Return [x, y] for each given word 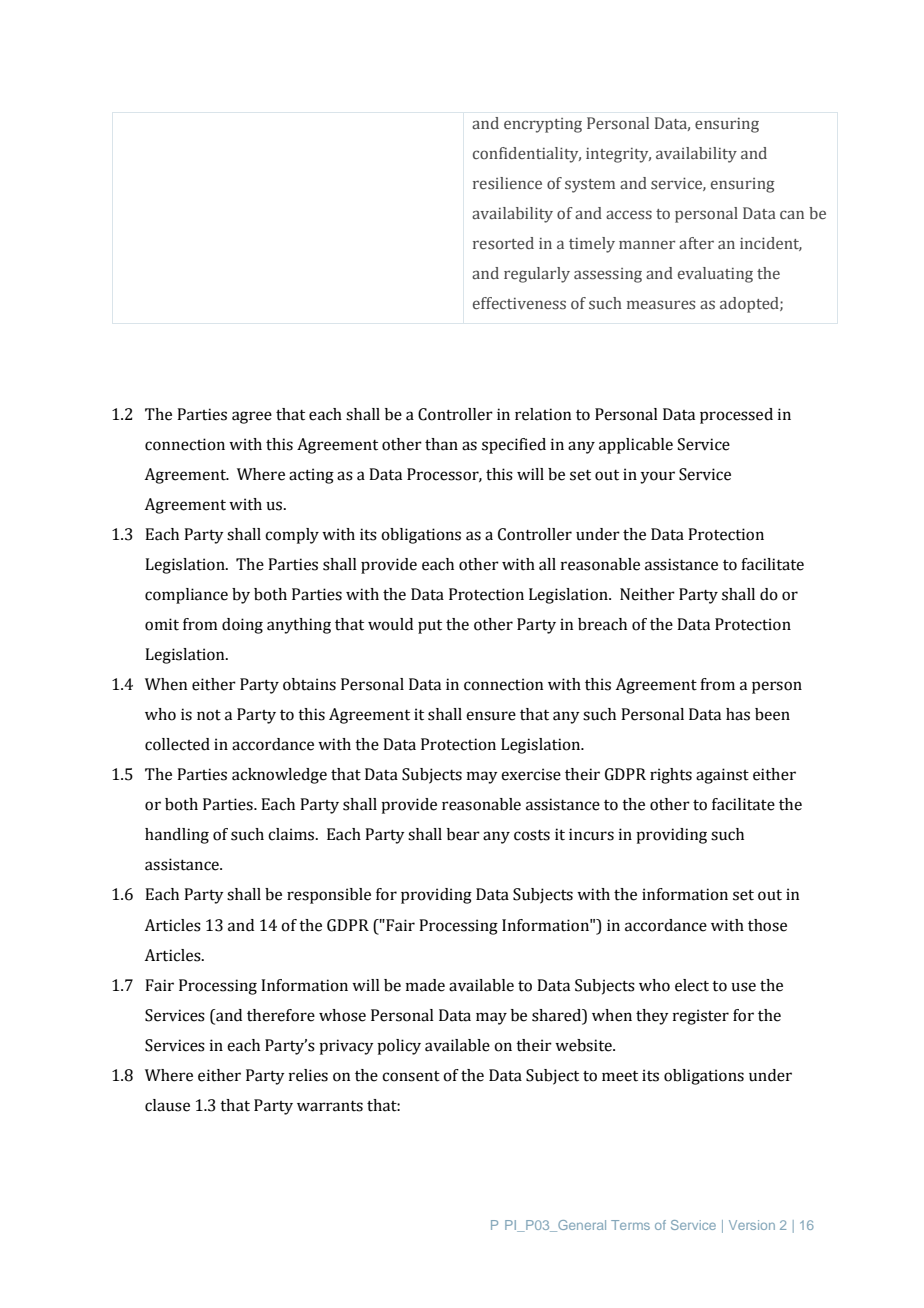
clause [167, 1105]
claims [292, 834]
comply [292, 536]
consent [411, 1076]
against [722, 776]
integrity [618, 155]
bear [463, 834]
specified [514, 446]
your [657, 477]
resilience [507, 183]
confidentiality [527, 155]
